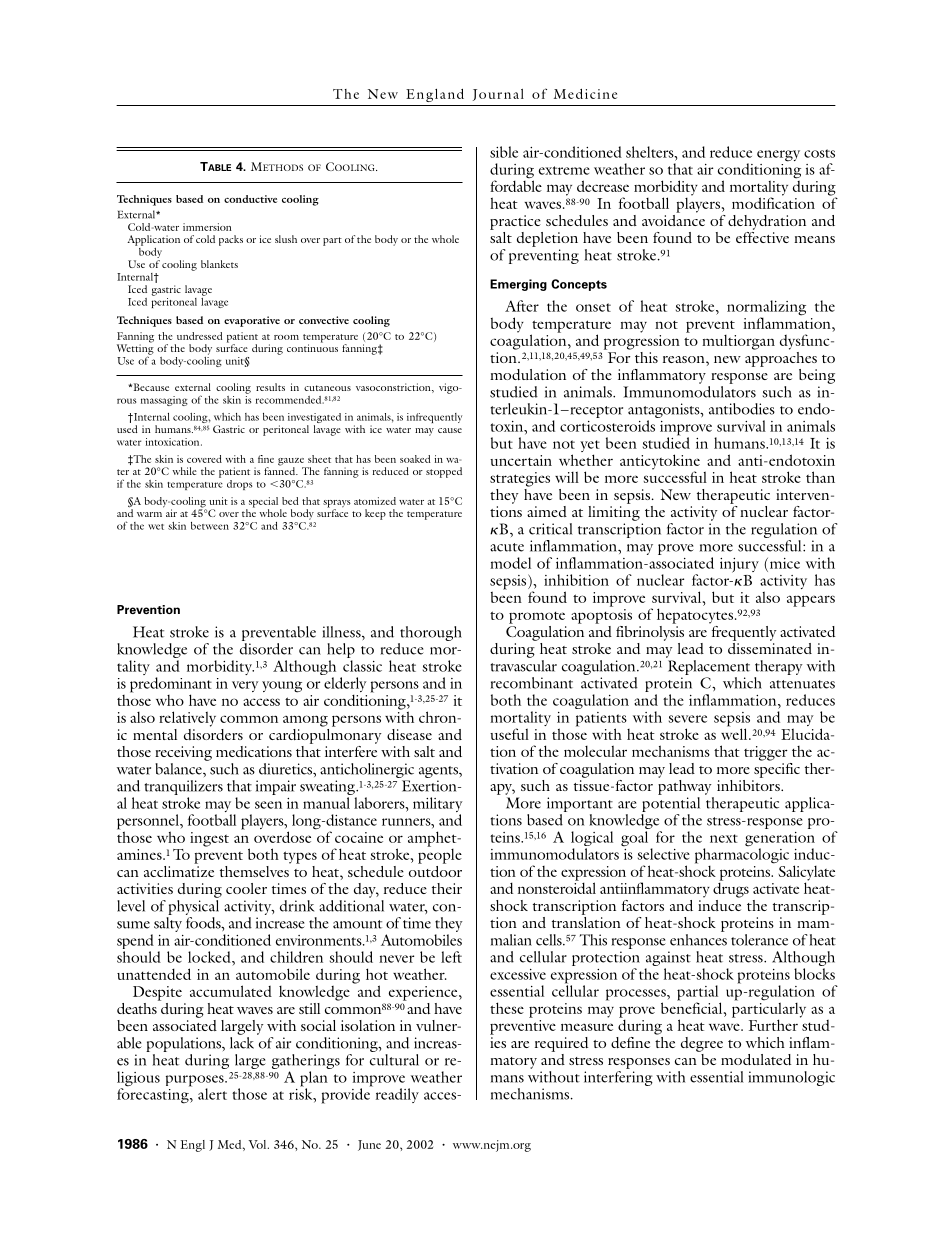 This screenshot has height=1233, width=952. I want to click on conductive, so click(250, 199).
